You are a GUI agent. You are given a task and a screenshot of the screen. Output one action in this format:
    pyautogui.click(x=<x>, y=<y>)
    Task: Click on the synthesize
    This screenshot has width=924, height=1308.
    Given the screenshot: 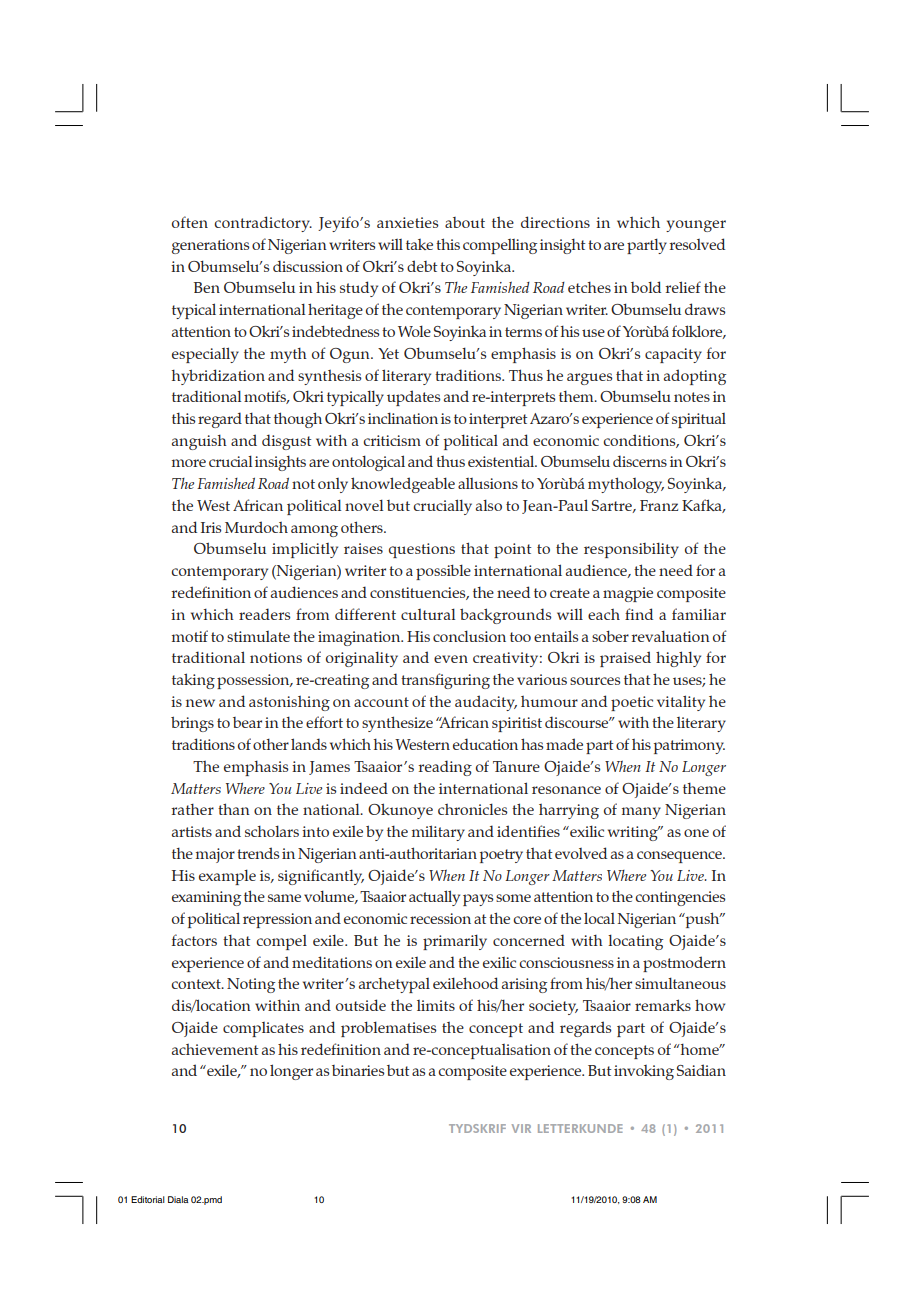 What is the action you would take?
    pyautogui.click(x=397, y=724)
